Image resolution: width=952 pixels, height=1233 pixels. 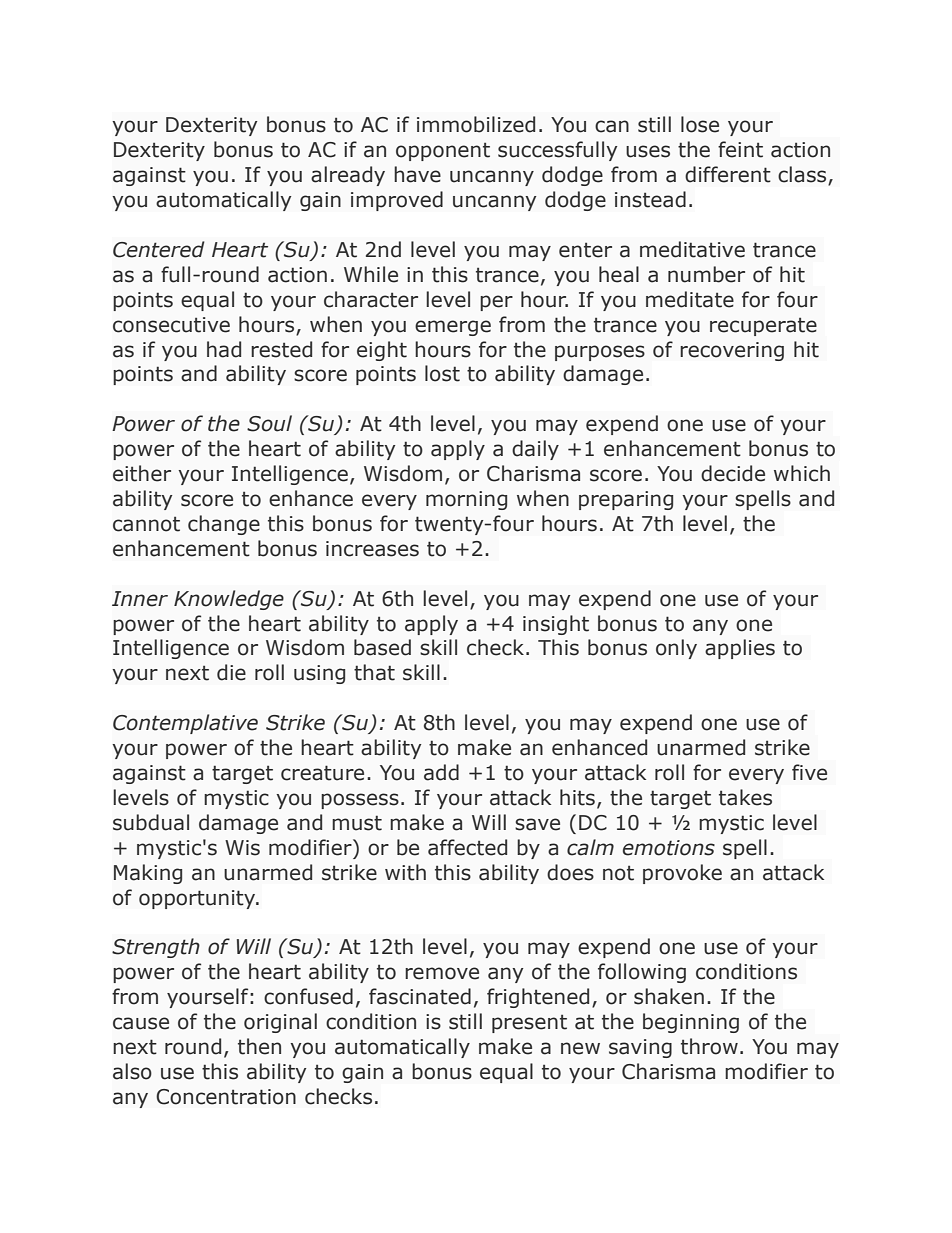 What do you see at coordinates (226, 1097) in the document?
I see `Concentration` at bounding box center [226, 1097].
